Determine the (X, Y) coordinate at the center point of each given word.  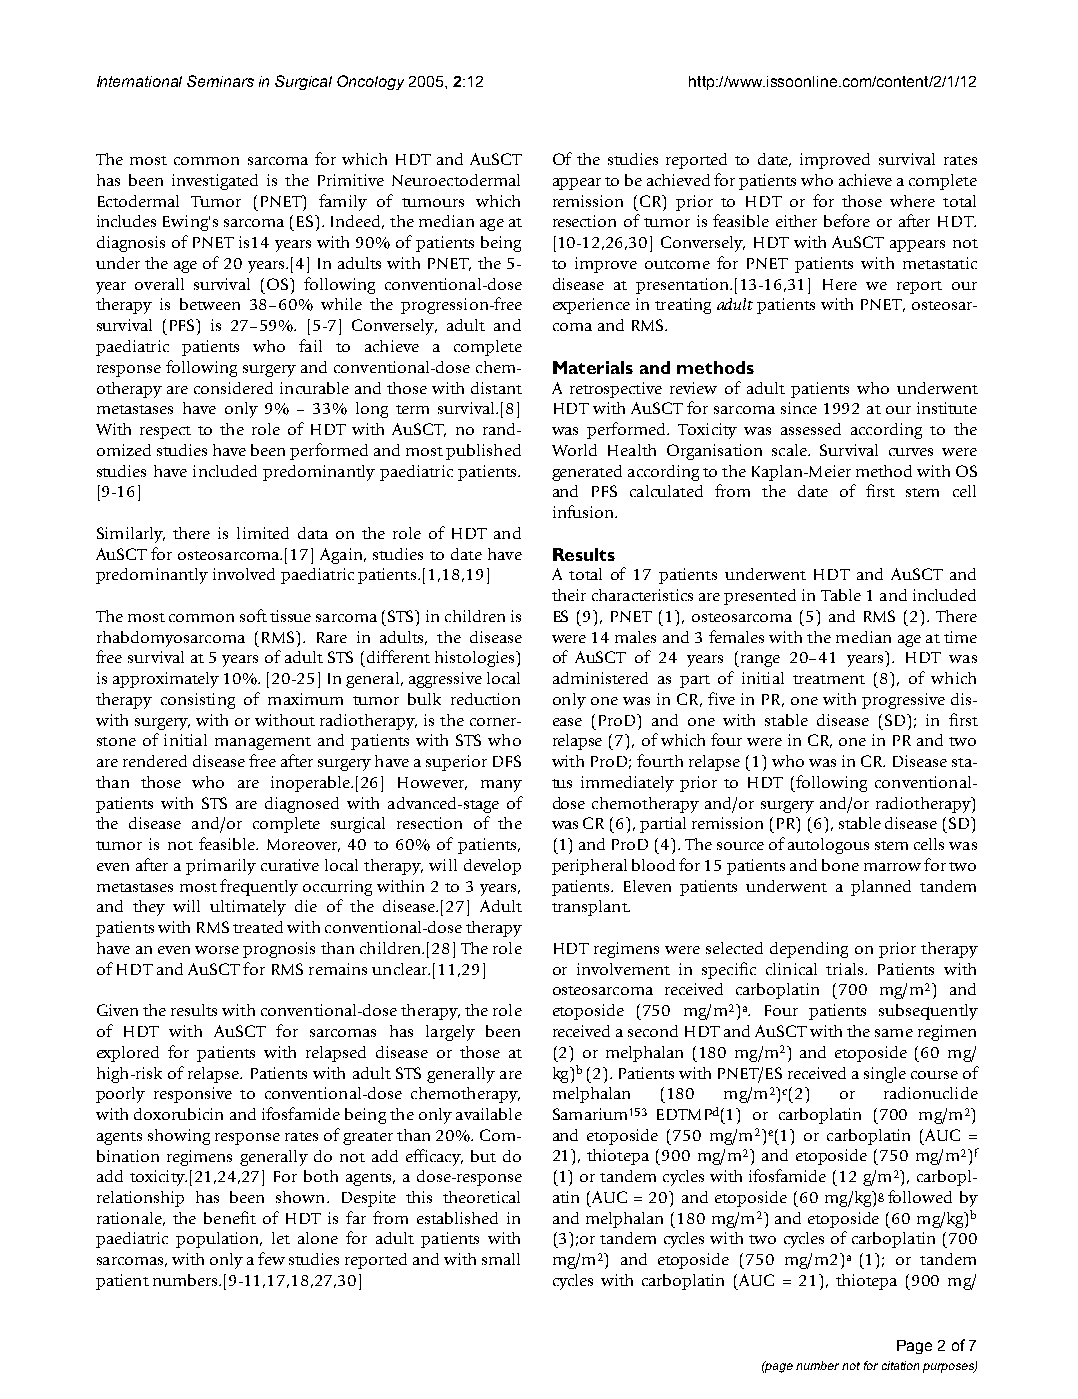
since (799, 408)
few (271, 1258)
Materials (593, 367)
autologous (828, 846)
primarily (221, 867)
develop (492, 867)
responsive (193, 1095)
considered (233, 388)
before (847, 220)
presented (760, 597)
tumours (433, 202)
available (489, 1114)
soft (253, 615)
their (569, 595)
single (885, 1075)
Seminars (220, 81)
